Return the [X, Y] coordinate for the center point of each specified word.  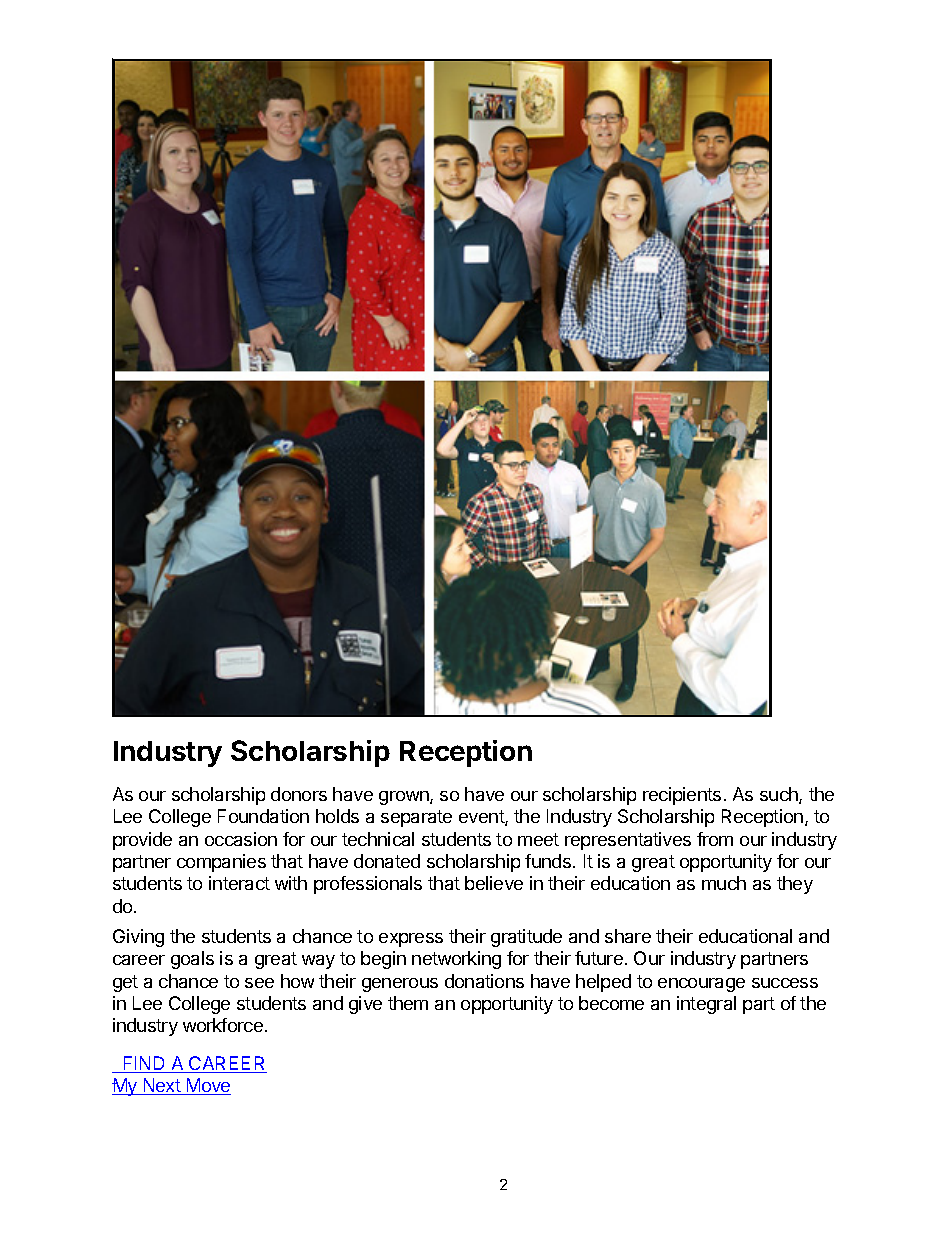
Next [162, 1086]
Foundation [263, 816]
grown [405, 798]
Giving [138, 938]
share [628, 936]
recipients [682, 796]
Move [208, 1086]
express [411, 940]
